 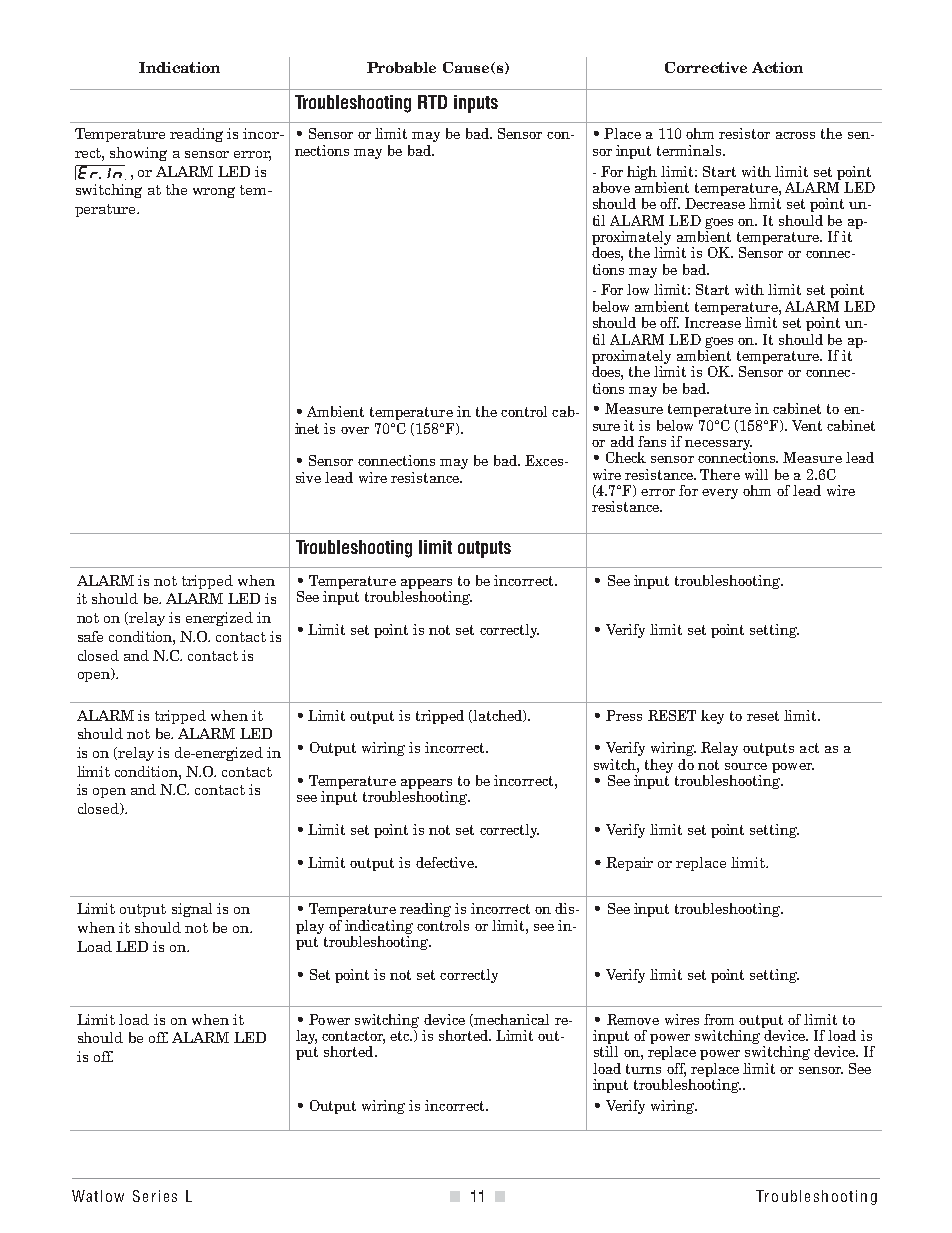 What do you see at coordinates (720, 494) in the page?
I see `every` at bounding box center [720, 494].
